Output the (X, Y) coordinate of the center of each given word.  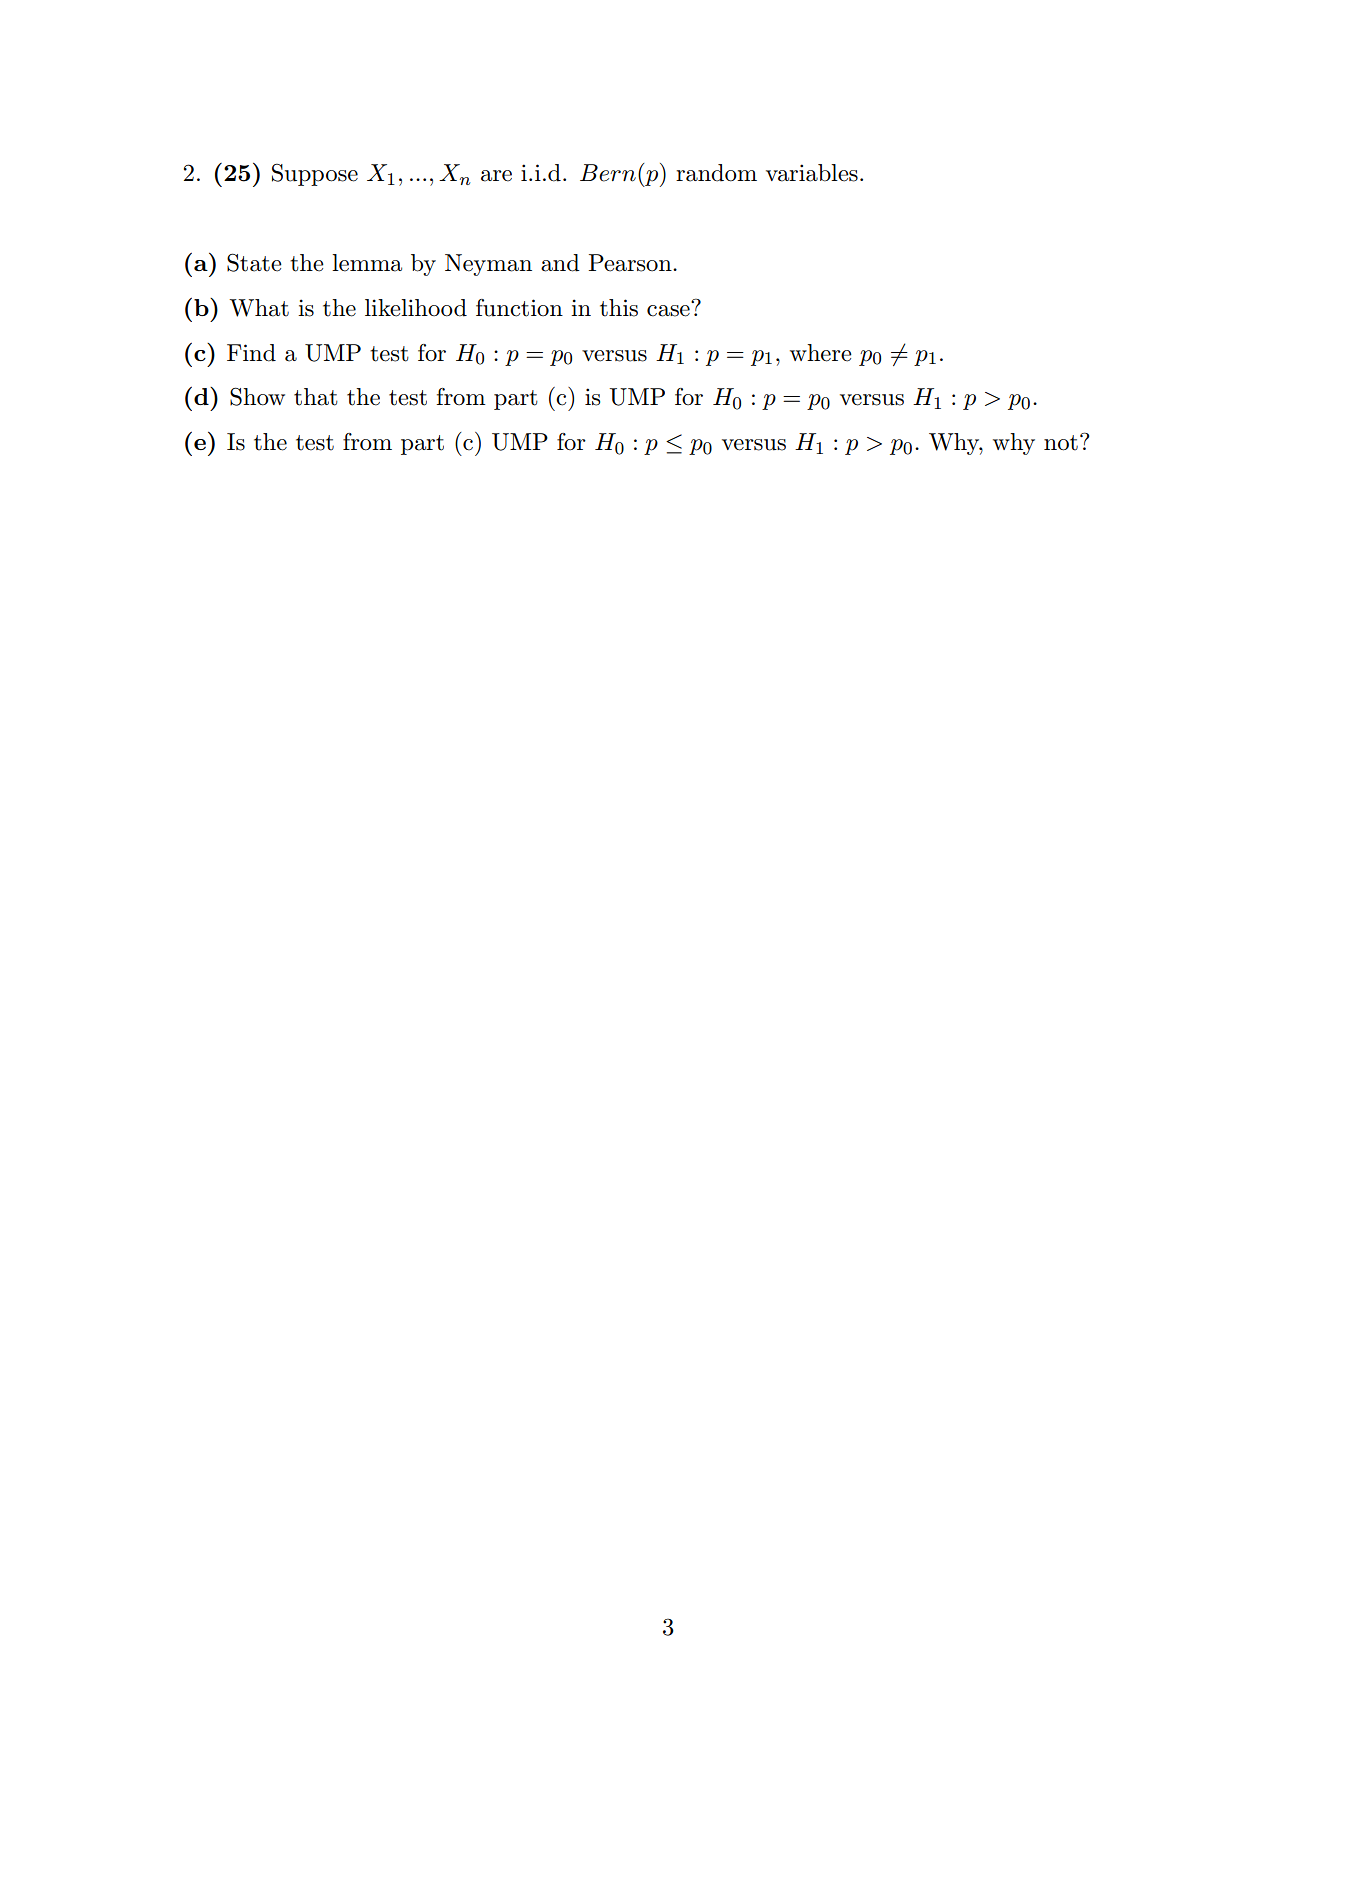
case (669, 309)
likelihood (416, 308)
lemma (367, 263)
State (254, 262)
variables (812, 173)
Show (257, 396)
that (316, 397)
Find (251, 353)
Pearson (631, 263)
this (619, 308)
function (519, 308)
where (821, 353)
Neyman (488, 265)
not (1061, 443)
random (716, 173)
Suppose (315, 175)
